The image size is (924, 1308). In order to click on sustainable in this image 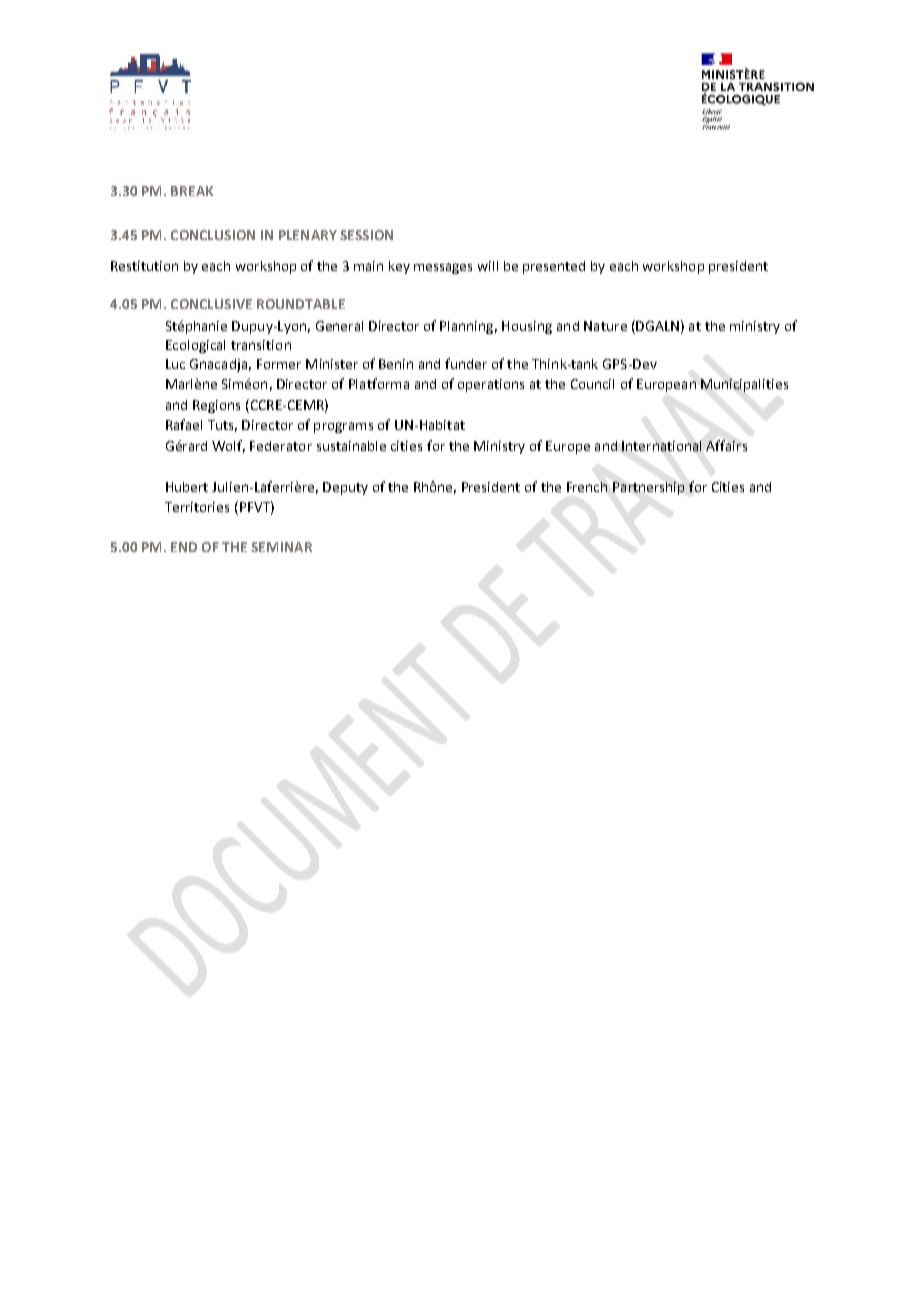, I will do `click(351, 446)`.
